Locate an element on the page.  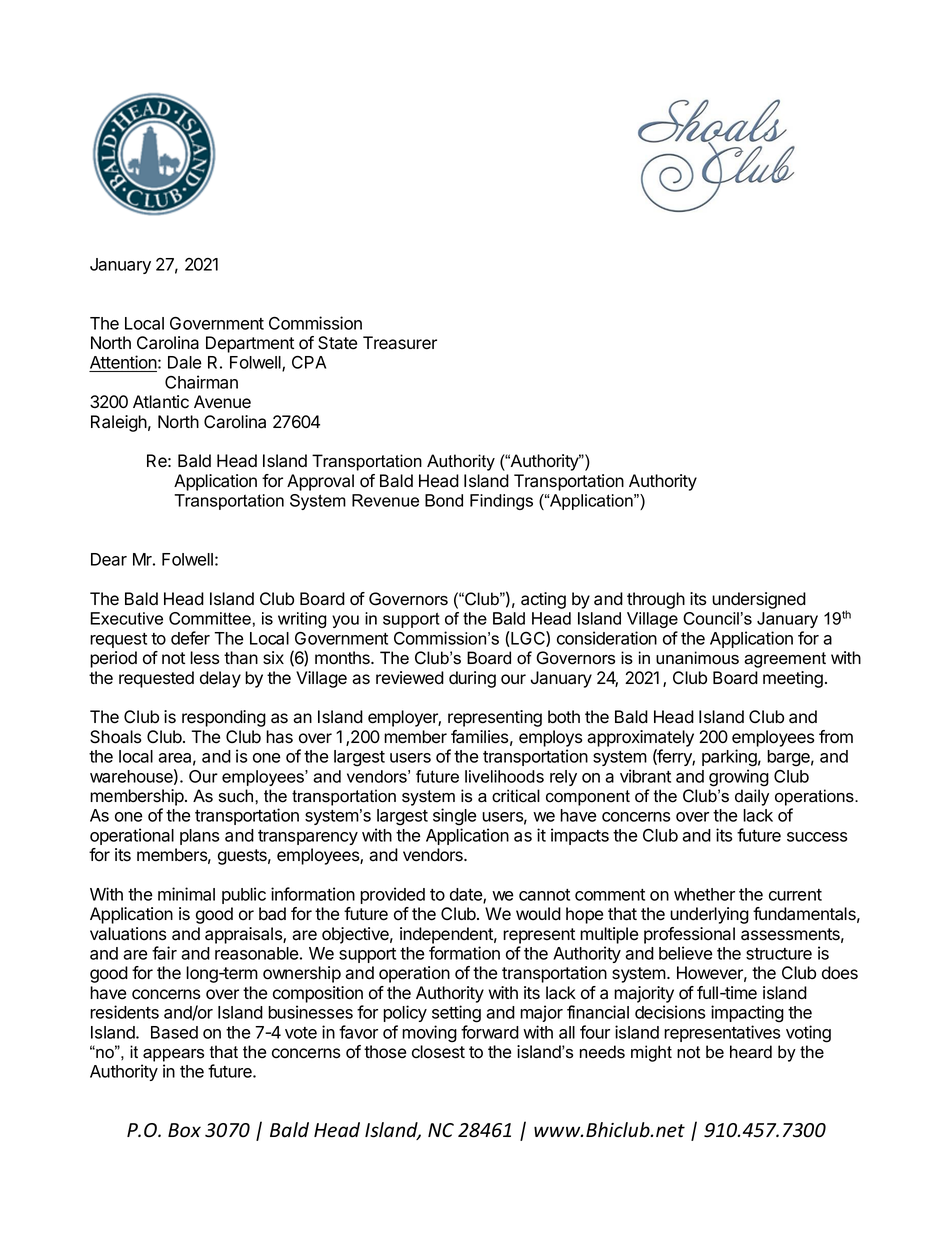
Box is located at coordinates (184, 1130).
